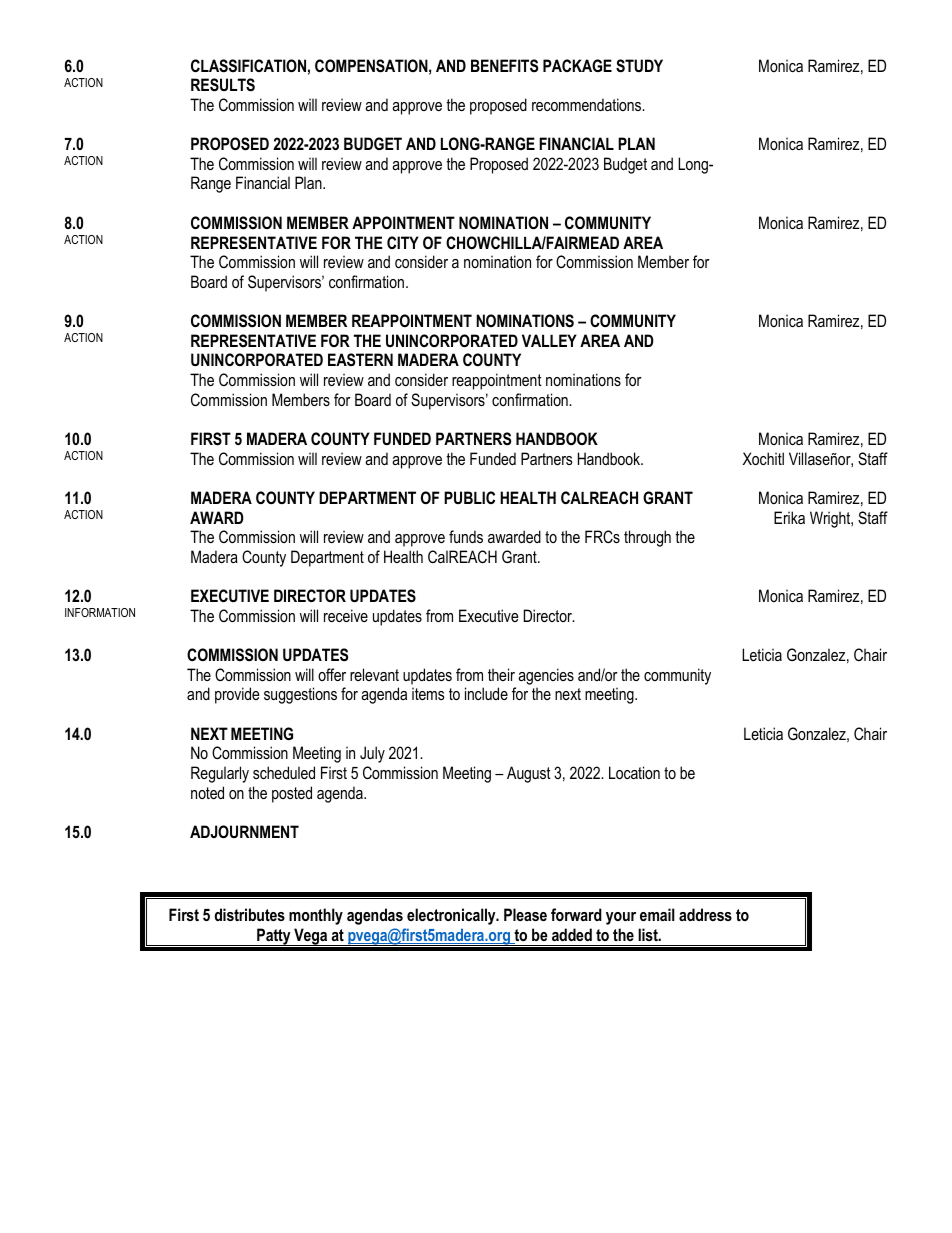 The width and height of the screenshot is (952, 1233). Describe the element at coordinates (639, 66) in the screenshot. I see `STUDY` at that location.
